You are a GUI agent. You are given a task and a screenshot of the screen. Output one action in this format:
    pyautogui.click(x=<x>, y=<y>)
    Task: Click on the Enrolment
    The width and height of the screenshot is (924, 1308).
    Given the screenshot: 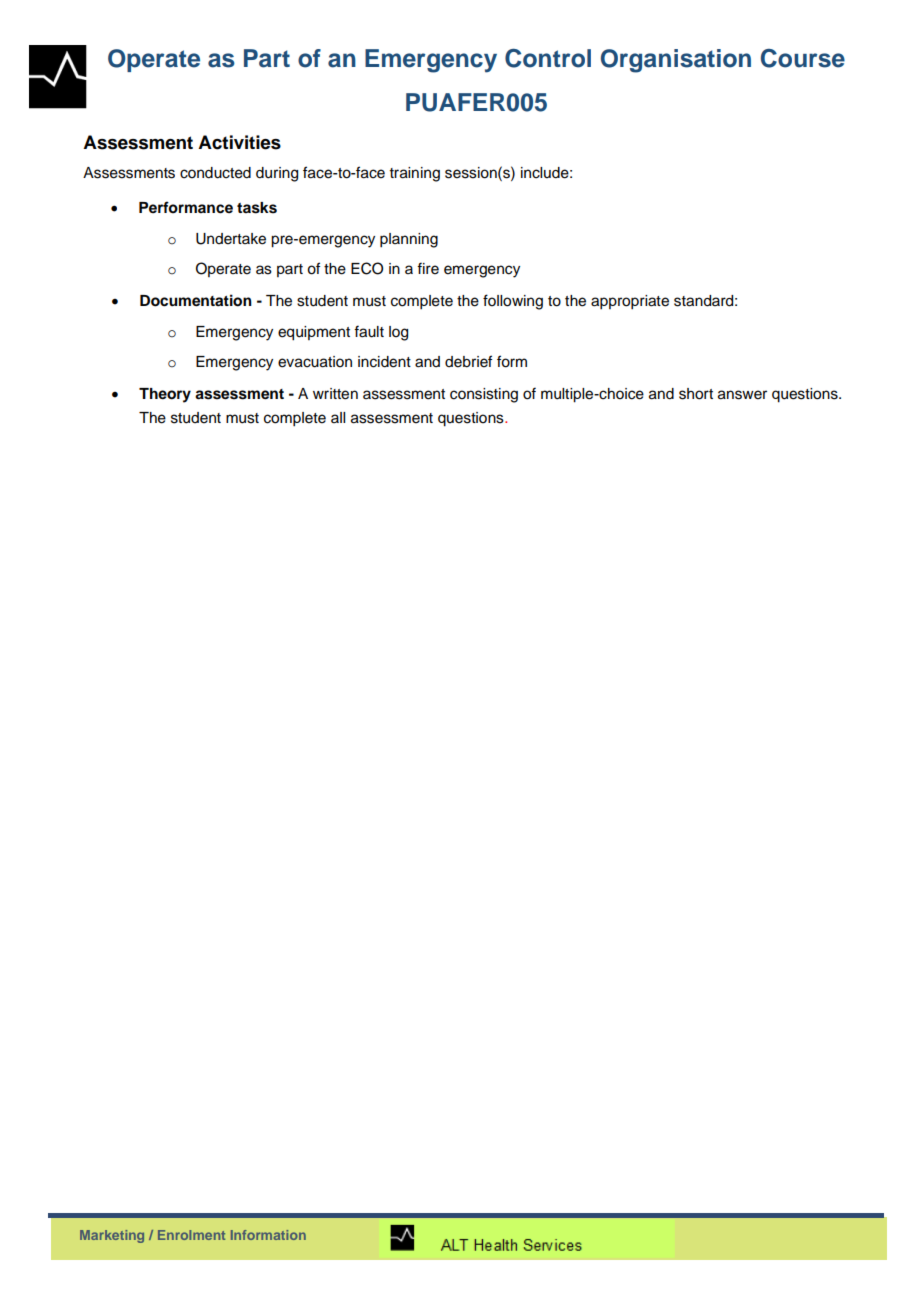 What is the action you would take?
    pyautogui.click(x=191, y=1235)
